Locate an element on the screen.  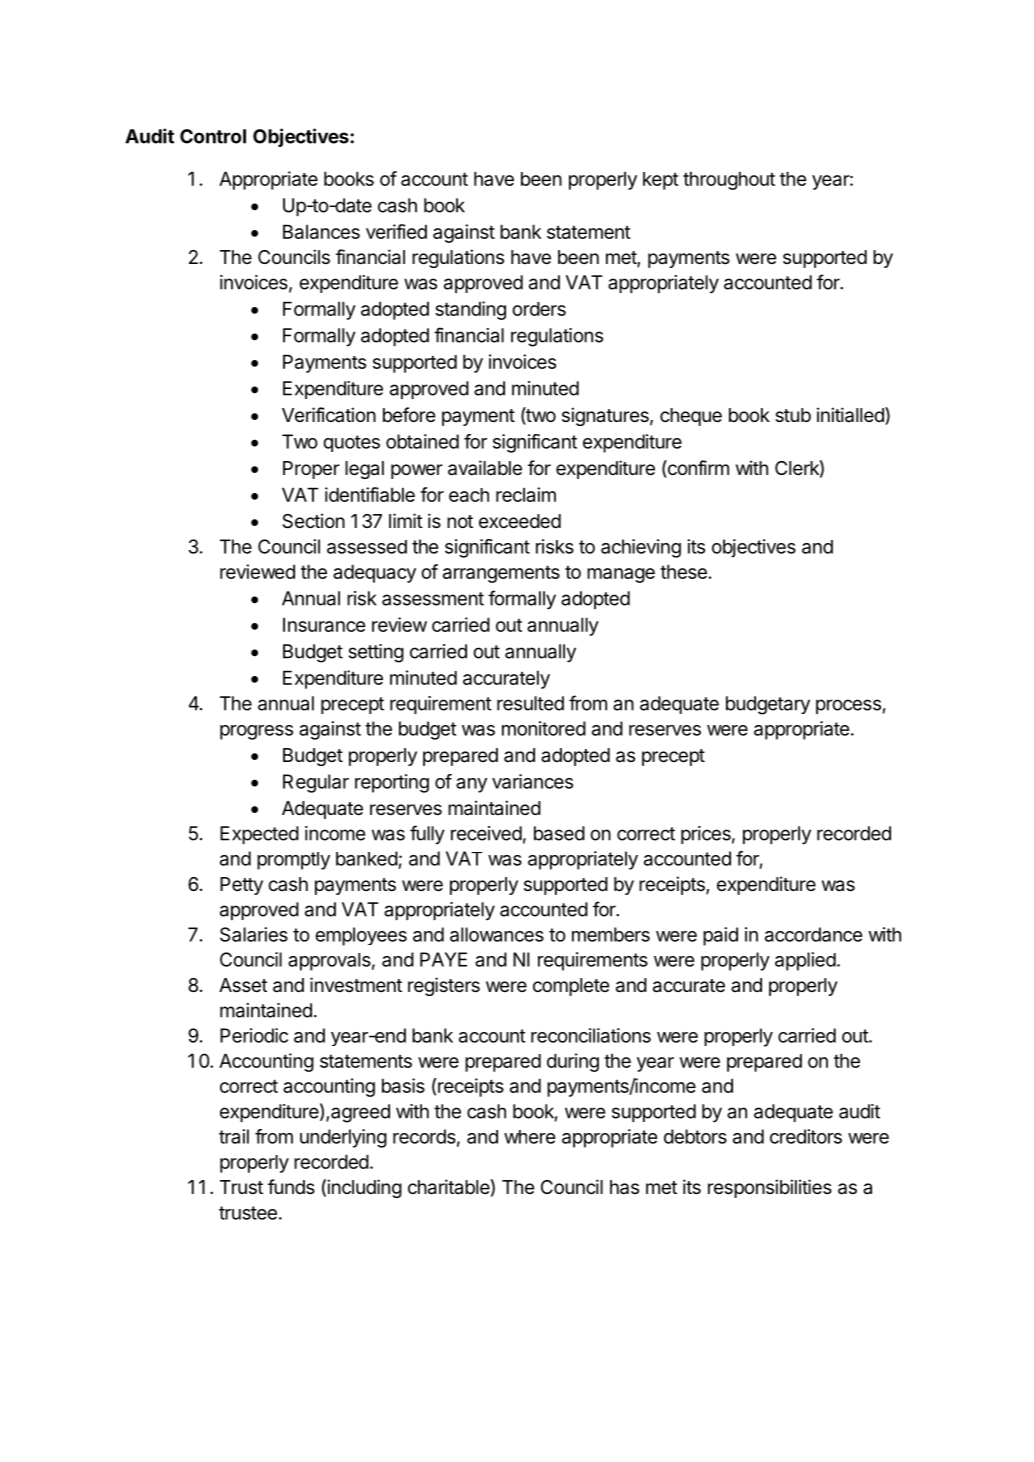
where is located at coordinates (530, 1137).
